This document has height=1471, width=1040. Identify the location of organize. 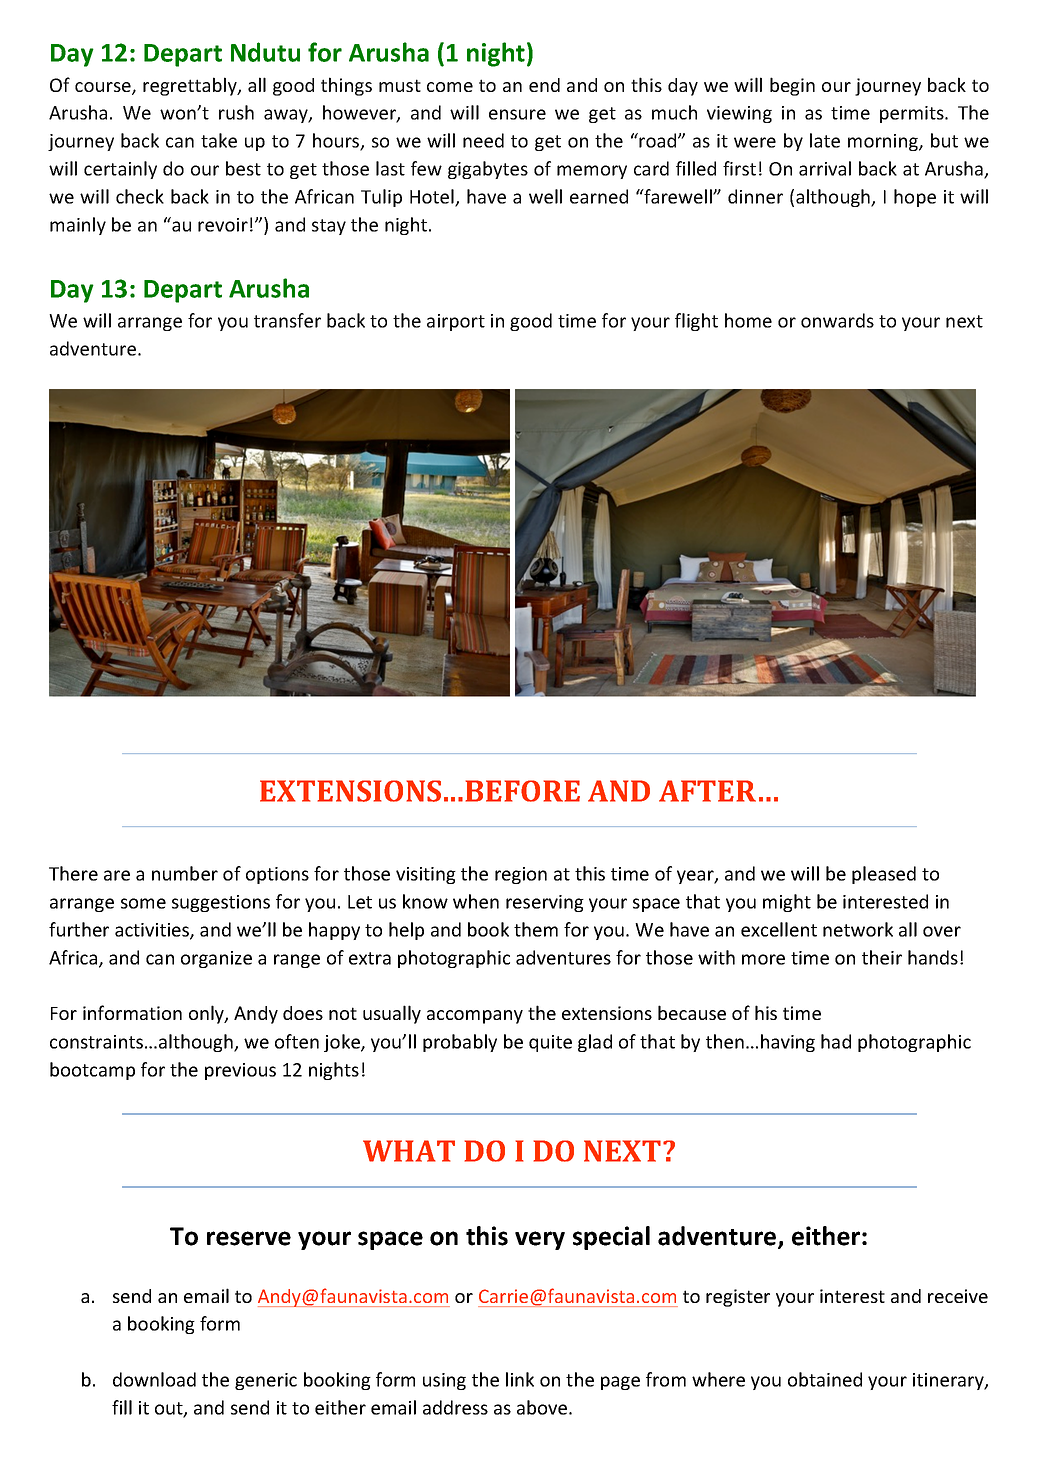
(216, 959).
